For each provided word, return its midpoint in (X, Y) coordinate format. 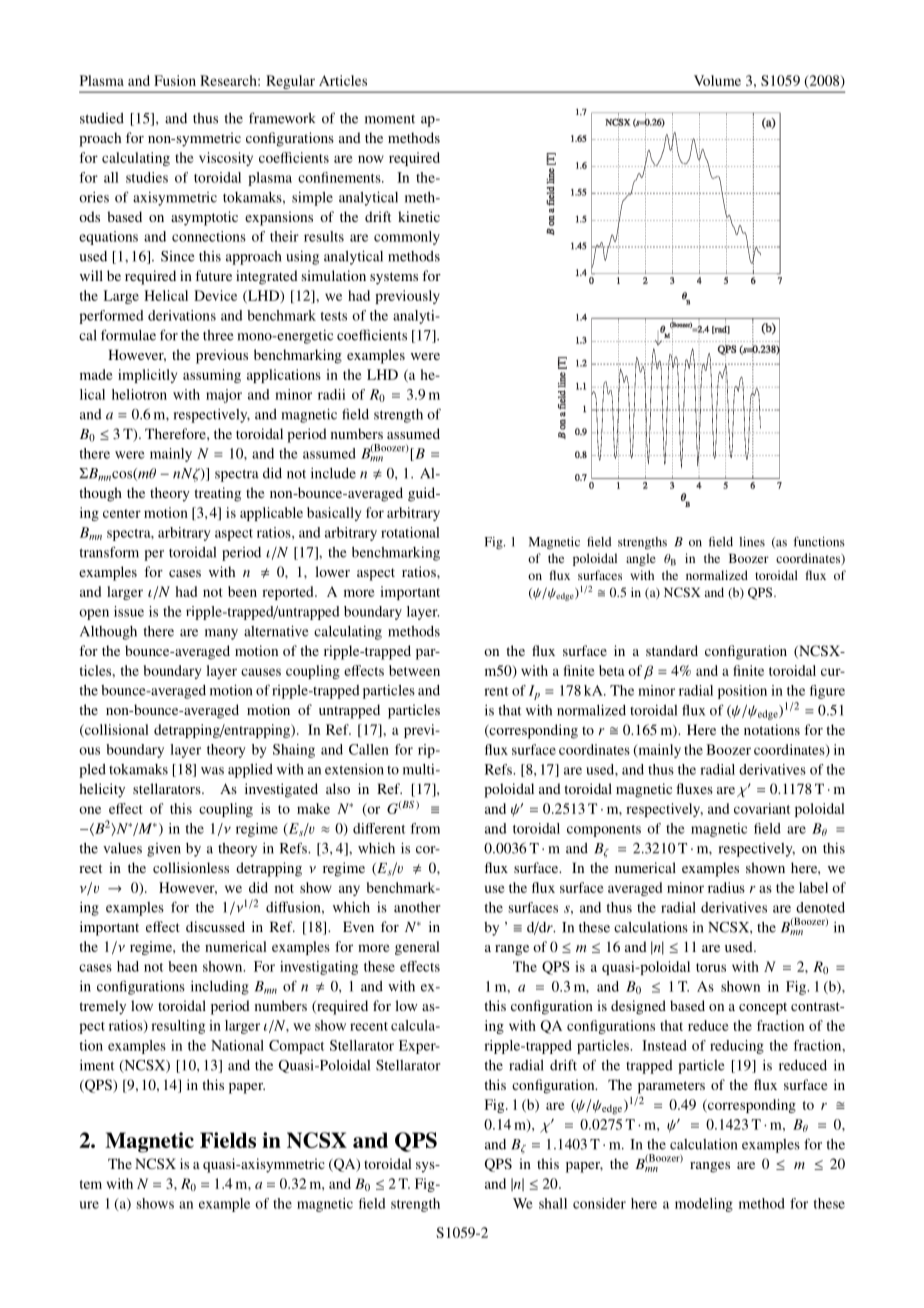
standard (672, 650)
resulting (178, 1027)
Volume (717, 80)
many (221, 634)
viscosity (226, 159)
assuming (212, 376)
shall (553, 1203)
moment (390, 119)
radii (331, 394)
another (417, 907)
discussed (215, 926)
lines (752, 542)
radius (726, 887)
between (414, 670)
